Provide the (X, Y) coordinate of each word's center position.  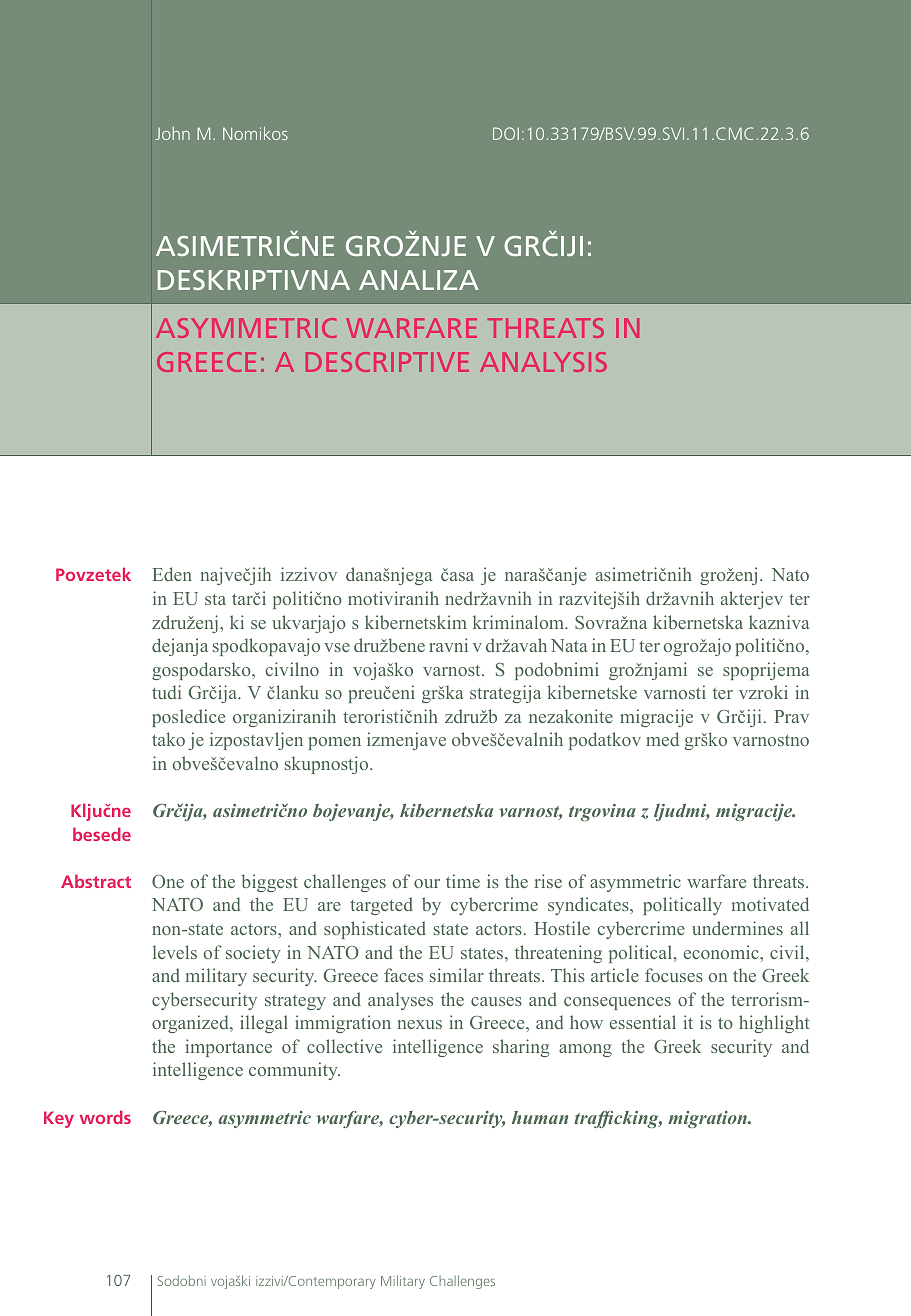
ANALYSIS (543, 362)
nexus (420, 1024)
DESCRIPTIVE (387, 362)
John (172, 133)
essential (643, 1022)
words (105, 1117)
